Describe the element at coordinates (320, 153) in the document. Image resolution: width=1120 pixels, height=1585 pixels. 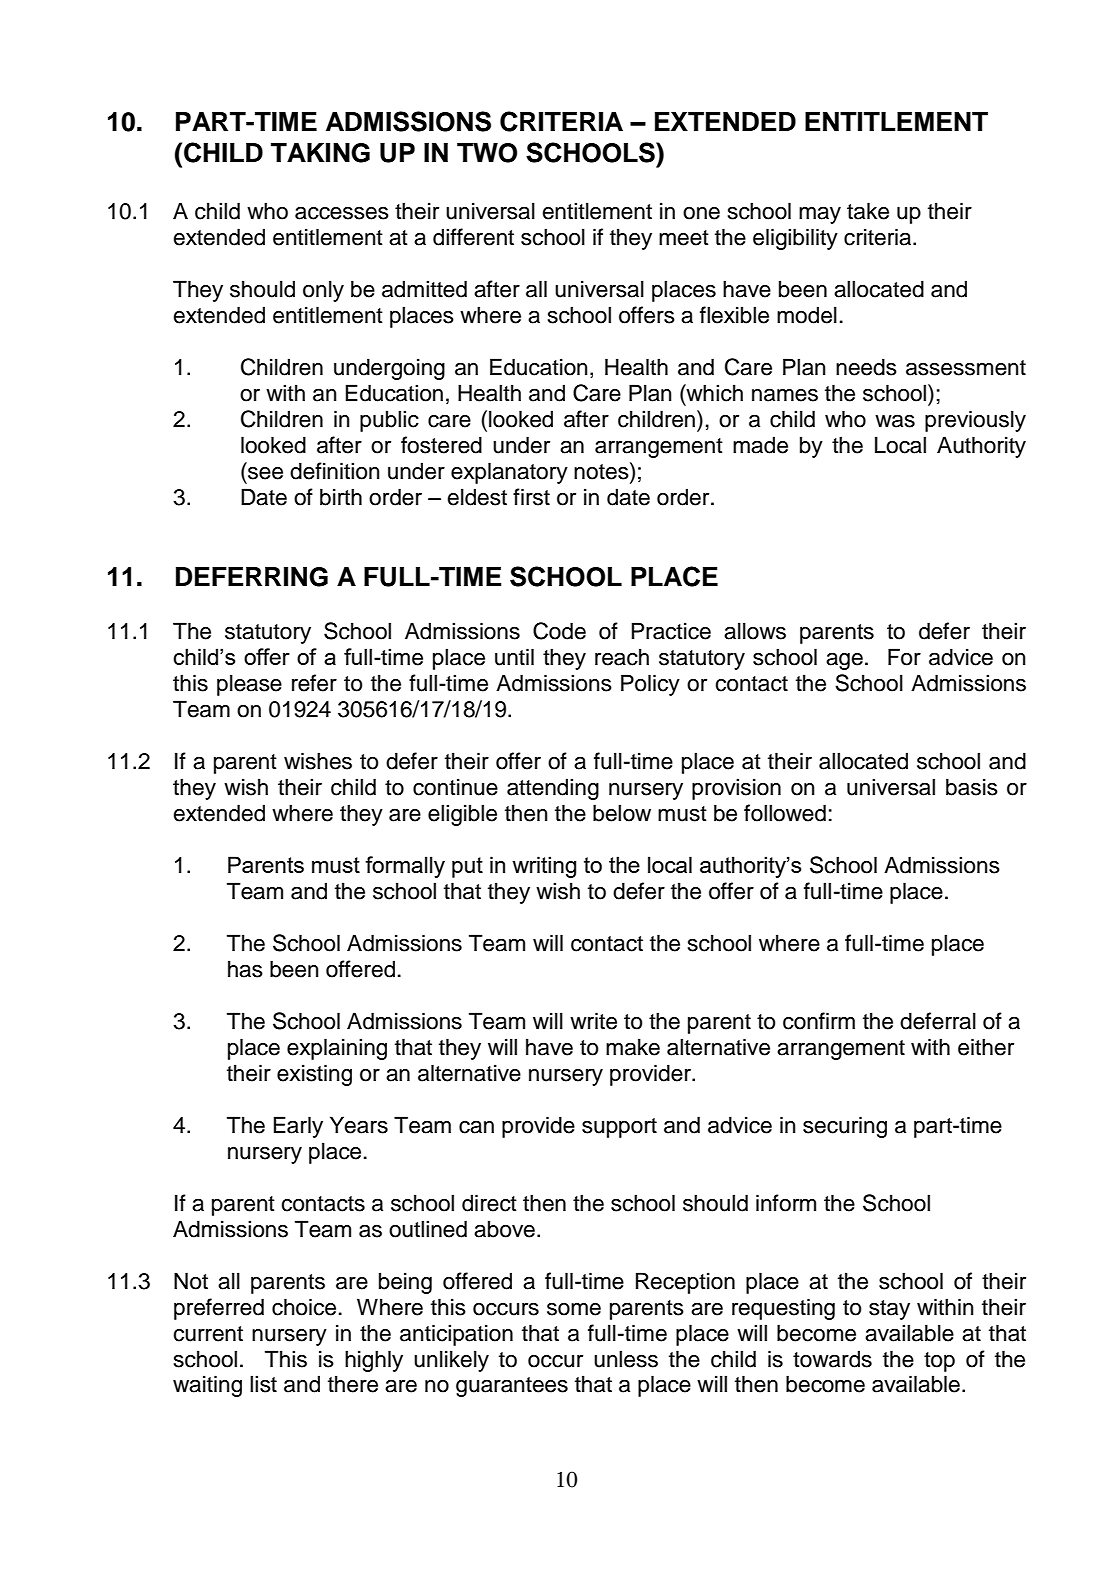
I see `TAKING` at that location.
